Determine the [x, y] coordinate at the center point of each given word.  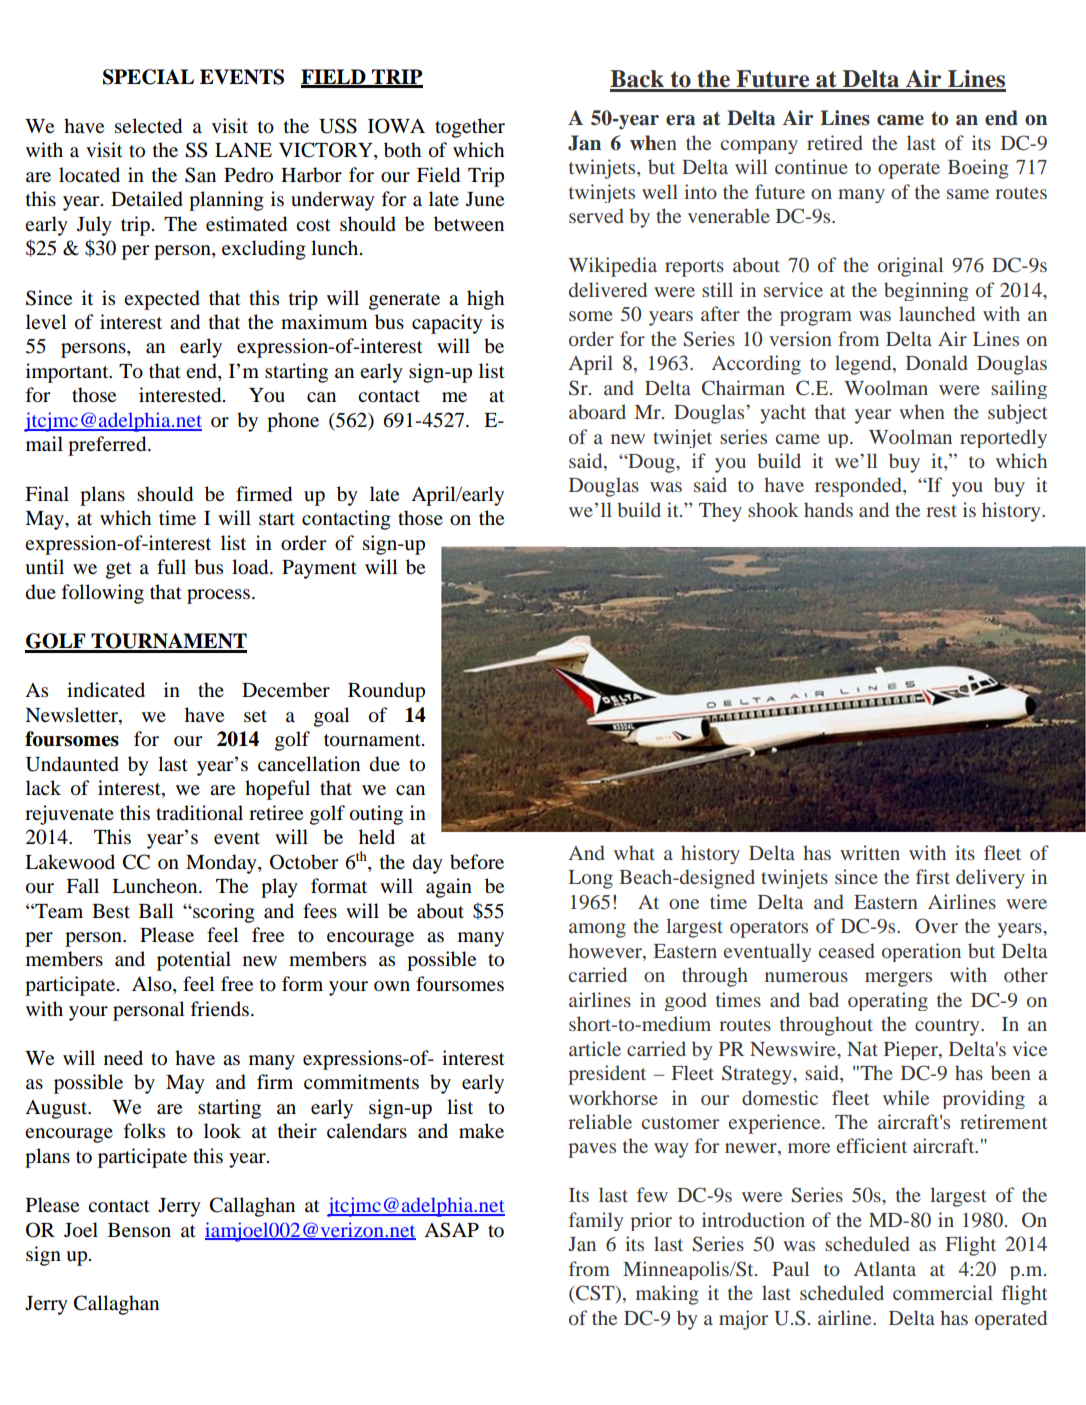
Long [591, 879]
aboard [597, 411]
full [171, 566]
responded [859, 487]
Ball [156, 910]
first [933, 876]
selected [148, 126]
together [470, 128]
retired [834, 142]
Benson [139, 1230]
